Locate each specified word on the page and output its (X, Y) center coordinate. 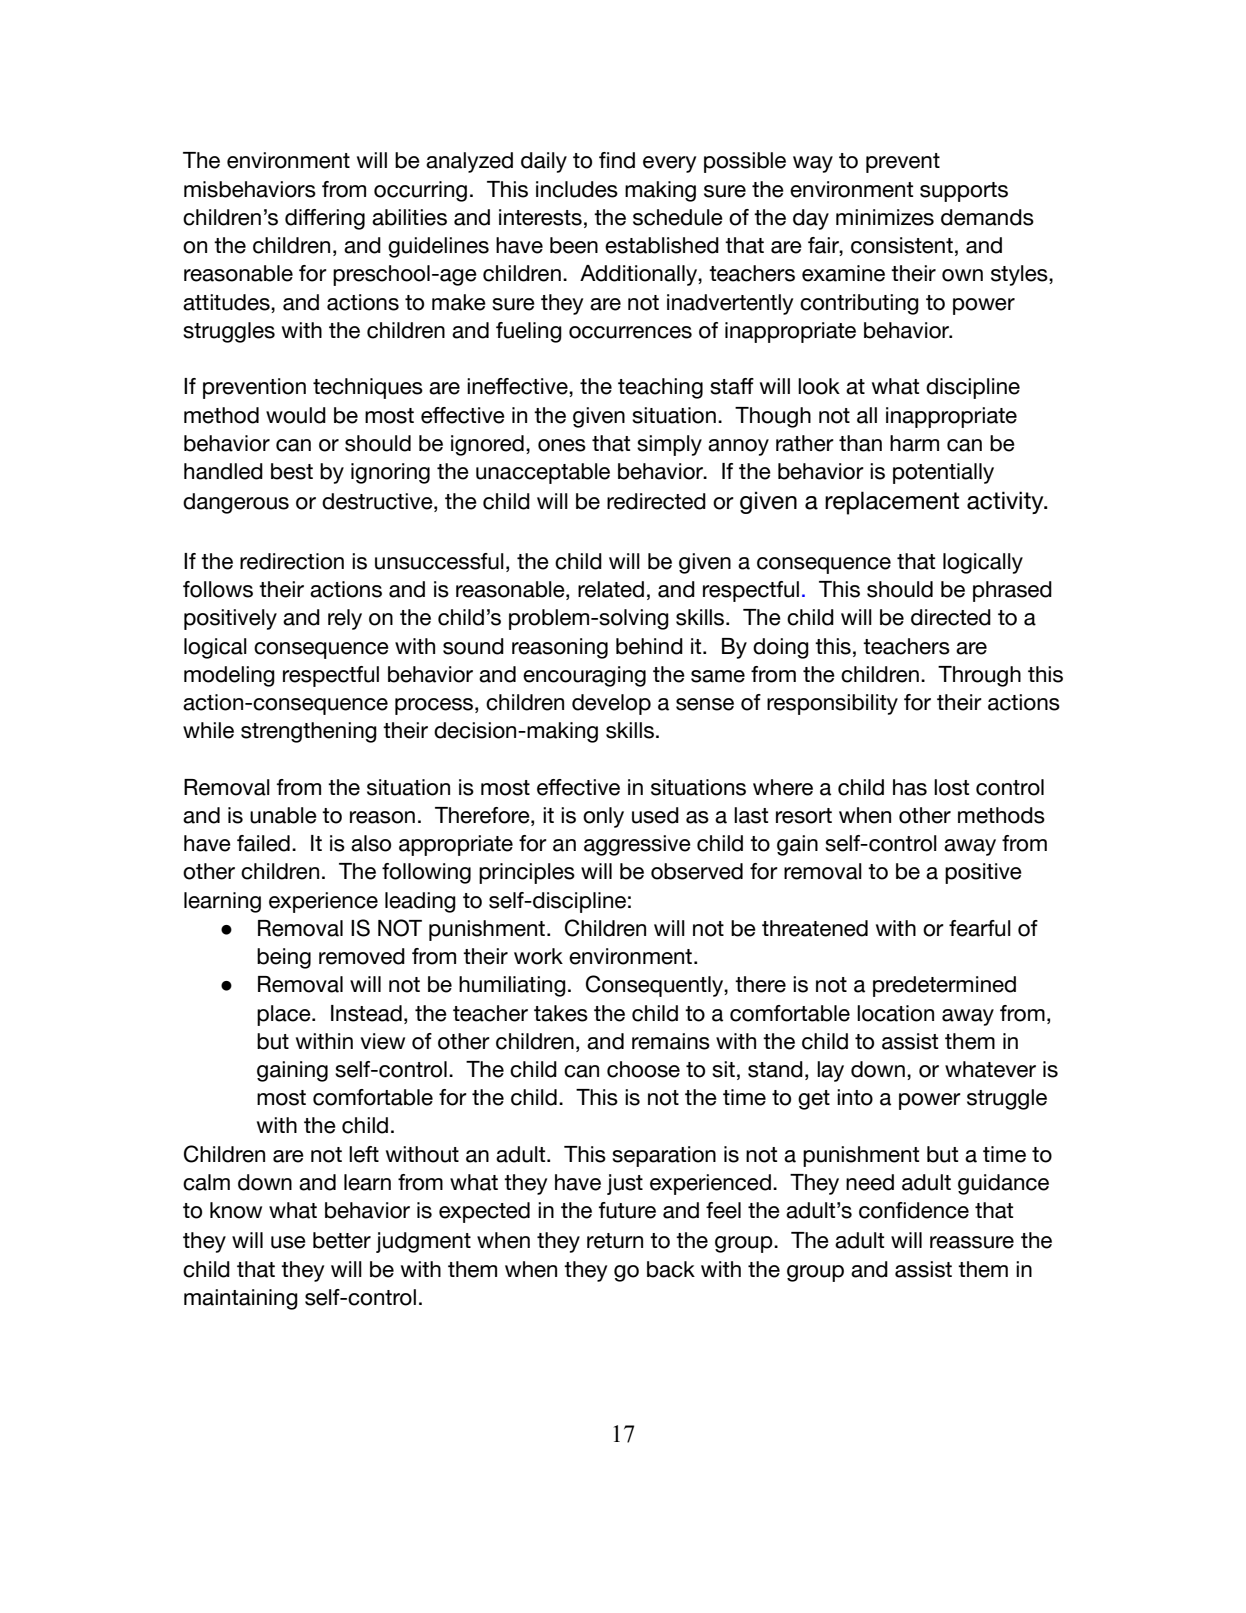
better (342, 1240)
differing (325, 219)
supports (964, 192)
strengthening (309, 732)
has (910, 787)
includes (577, 189)
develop (611, 704)
